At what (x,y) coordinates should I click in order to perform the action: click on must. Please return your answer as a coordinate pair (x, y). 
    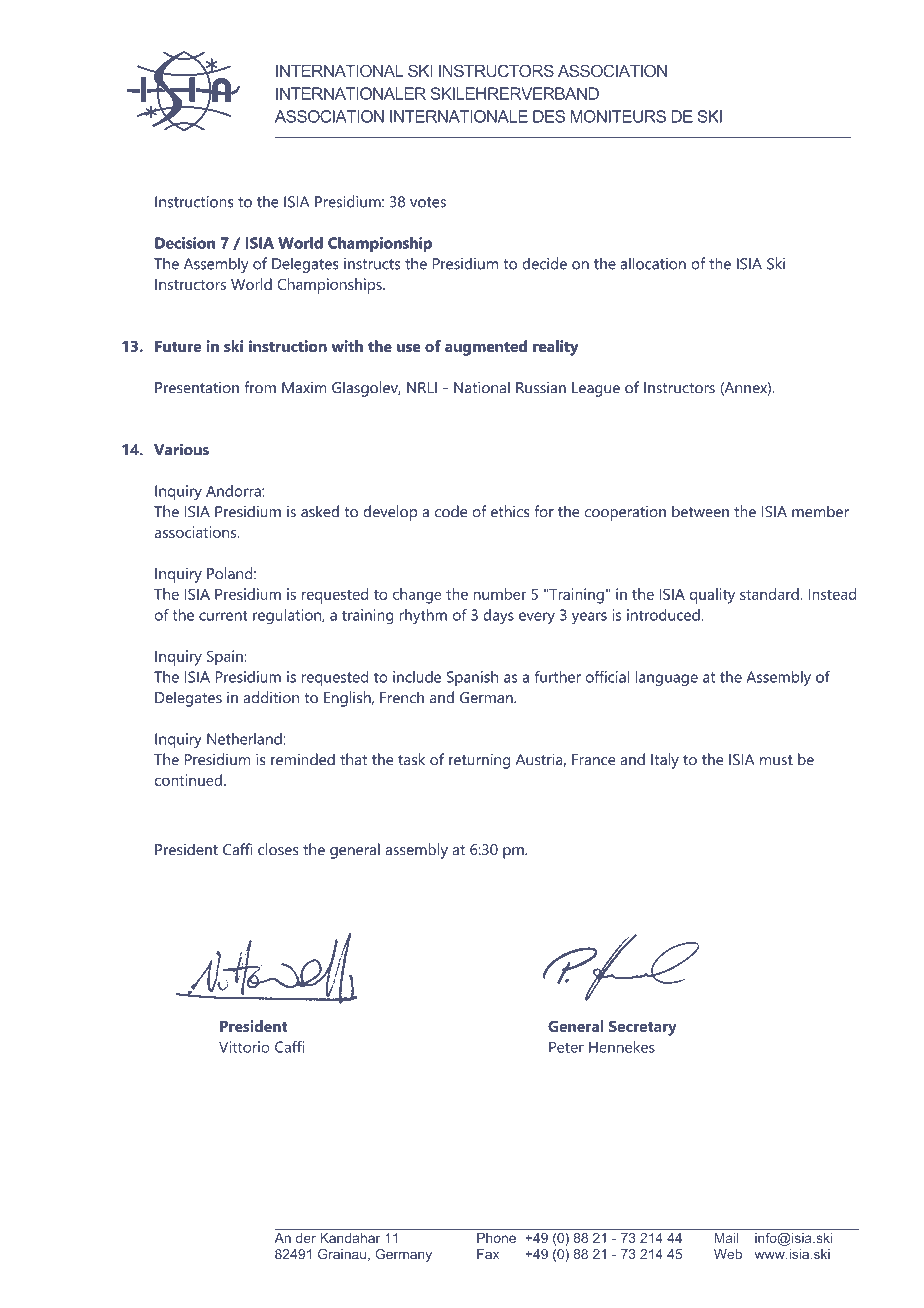
    Looking at the image, I should click on (776, 760).
